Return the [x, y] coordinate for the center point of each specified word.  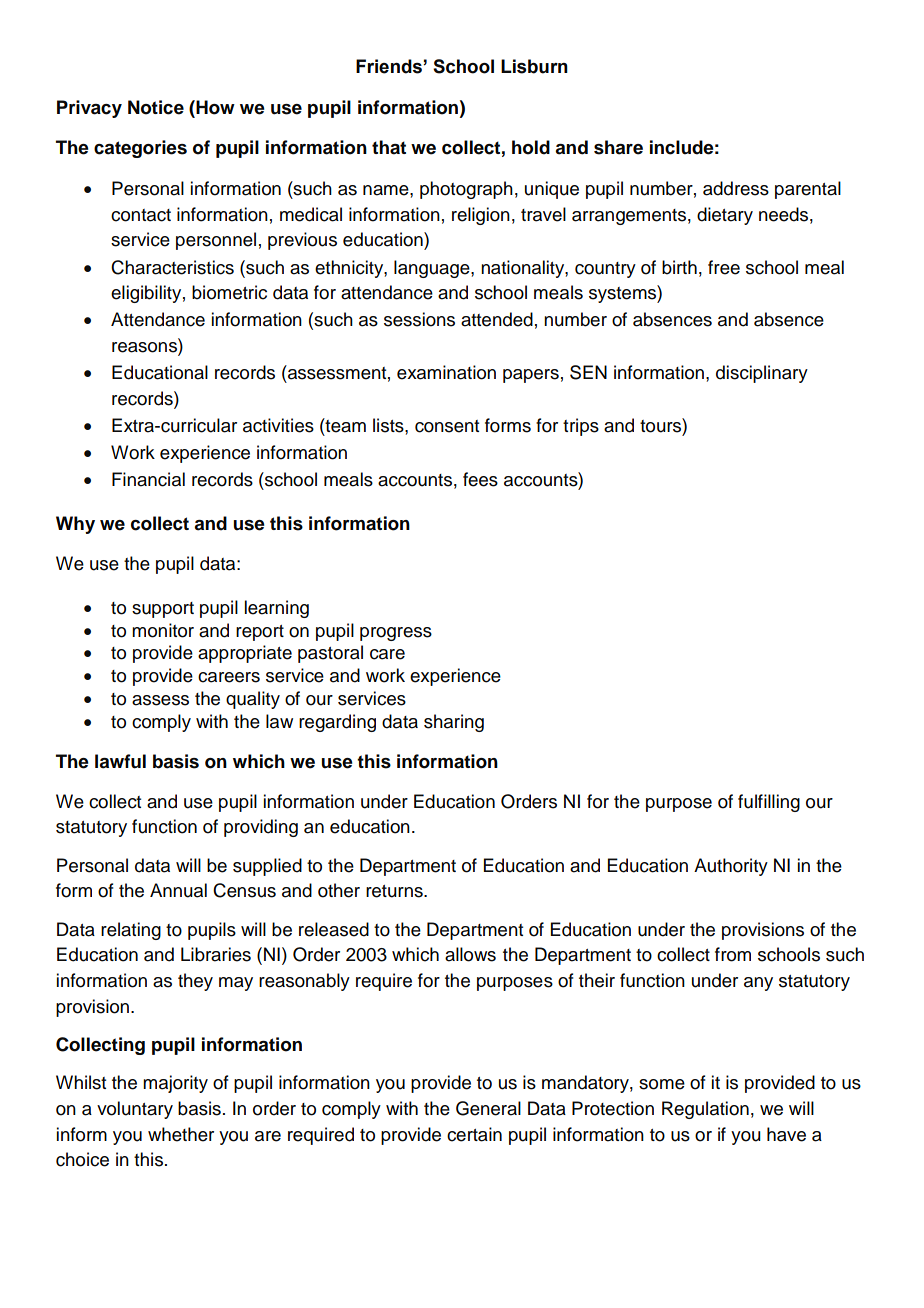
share [618, 147]
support [163, 610]
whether [181, 1134]
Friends [390, 66]
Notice [156, 107]
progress [396, 634]
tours [661, 425]
